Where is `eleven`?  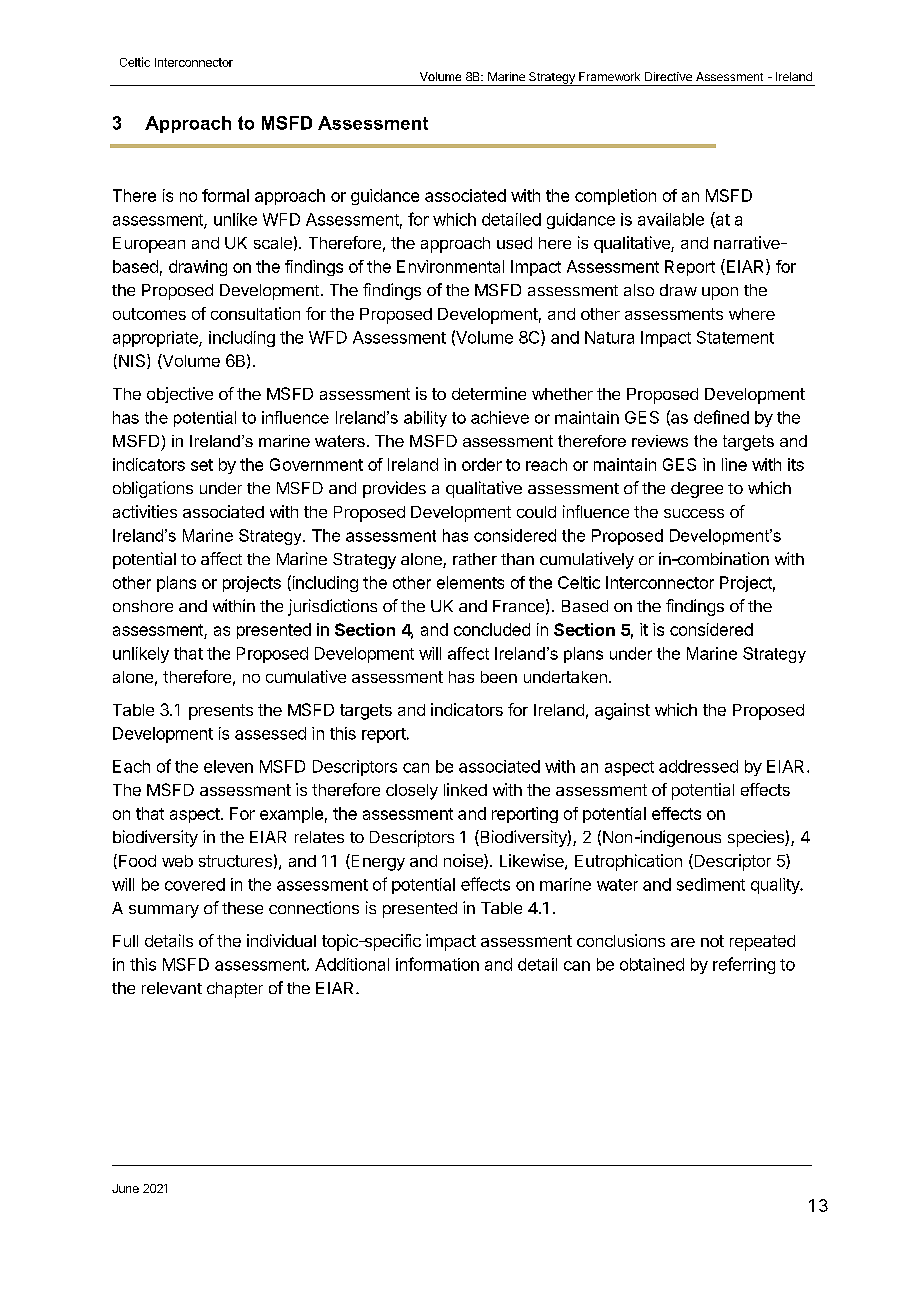
eleven is located at coordinates (228, 766).
